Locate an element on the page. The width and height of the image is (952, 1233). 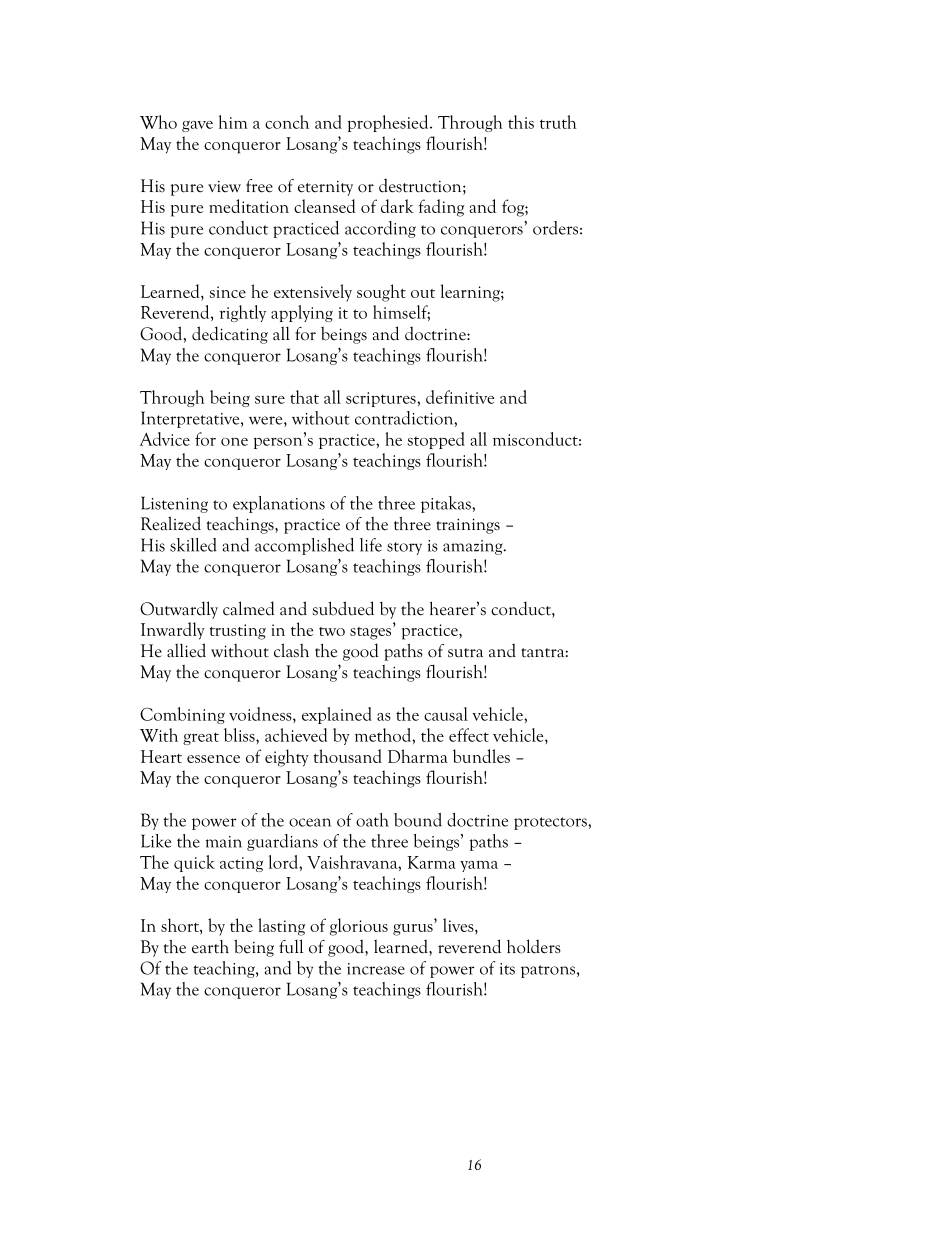
life is located at coordinates (371, 545).
